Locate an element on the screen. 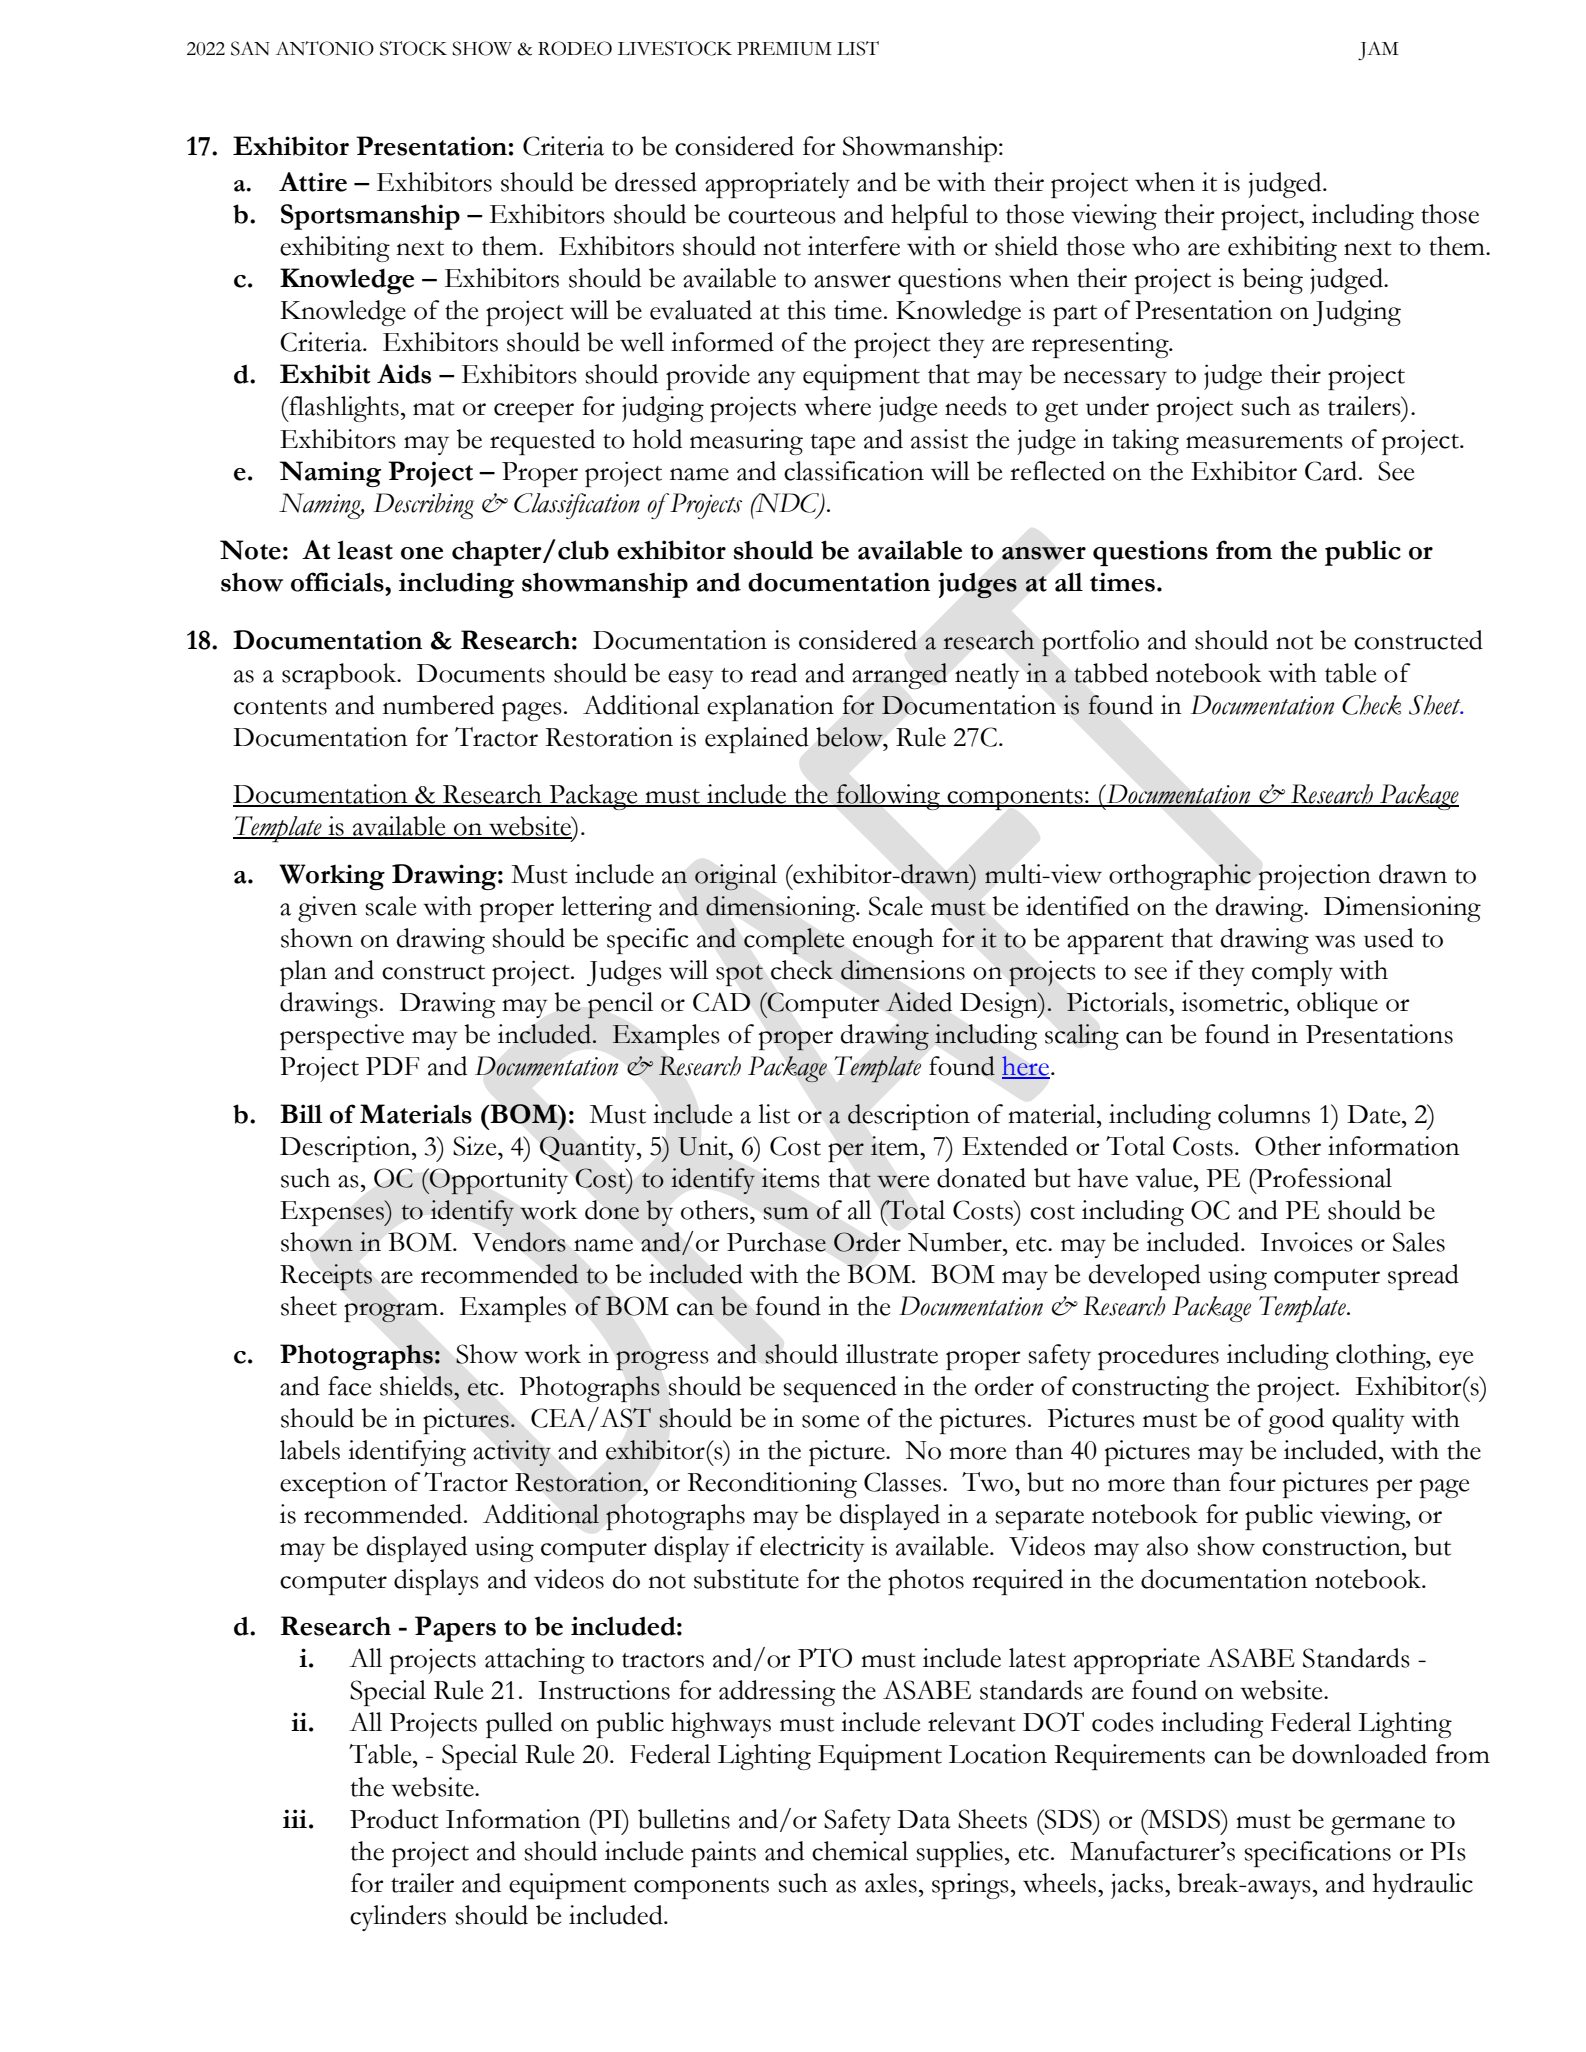  germane is located at coordinates (1378, 1825).
